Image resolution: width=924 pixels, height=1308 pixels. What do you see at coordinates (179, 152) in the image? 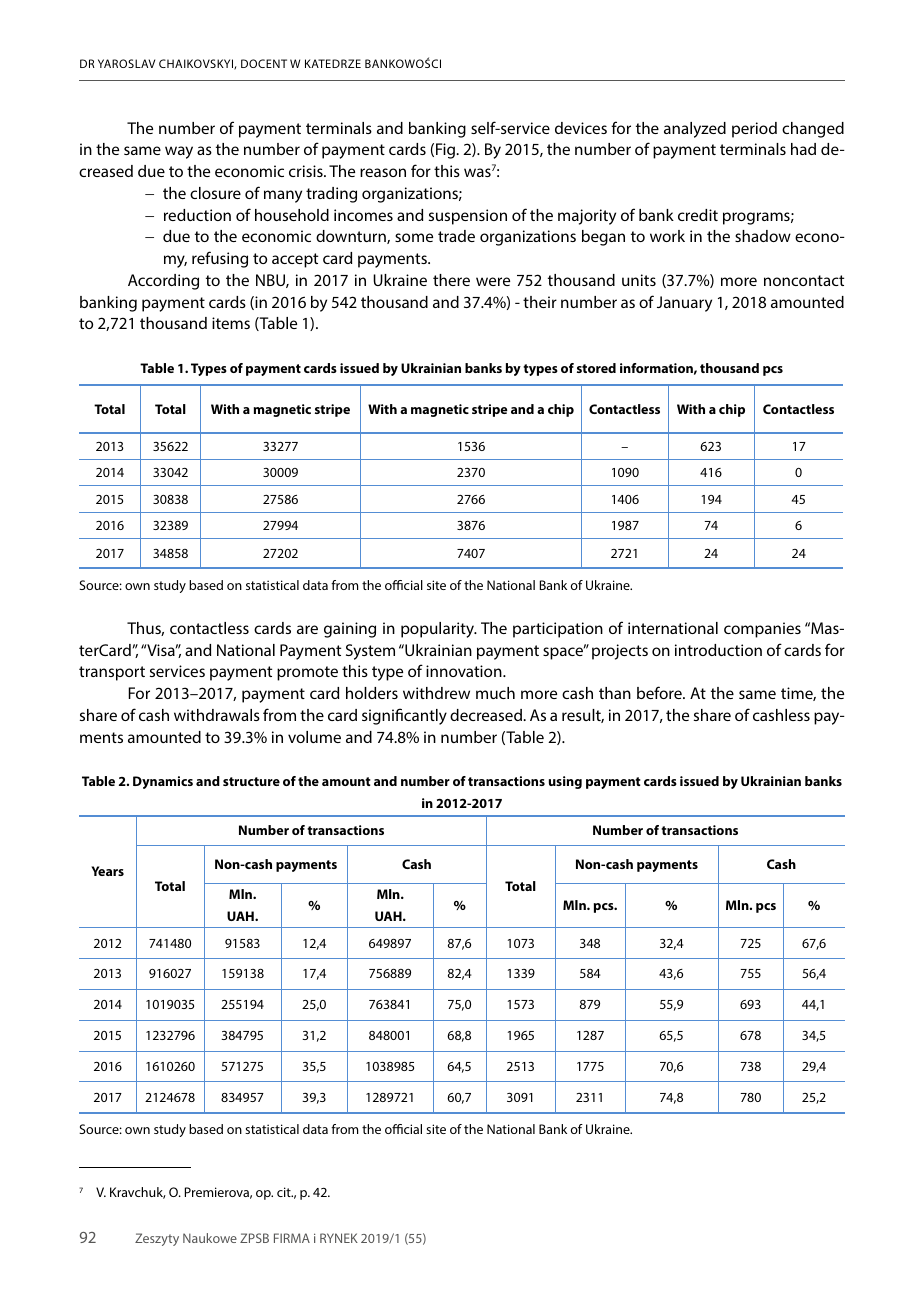
I see `way` at bounding box center [179, 152].
